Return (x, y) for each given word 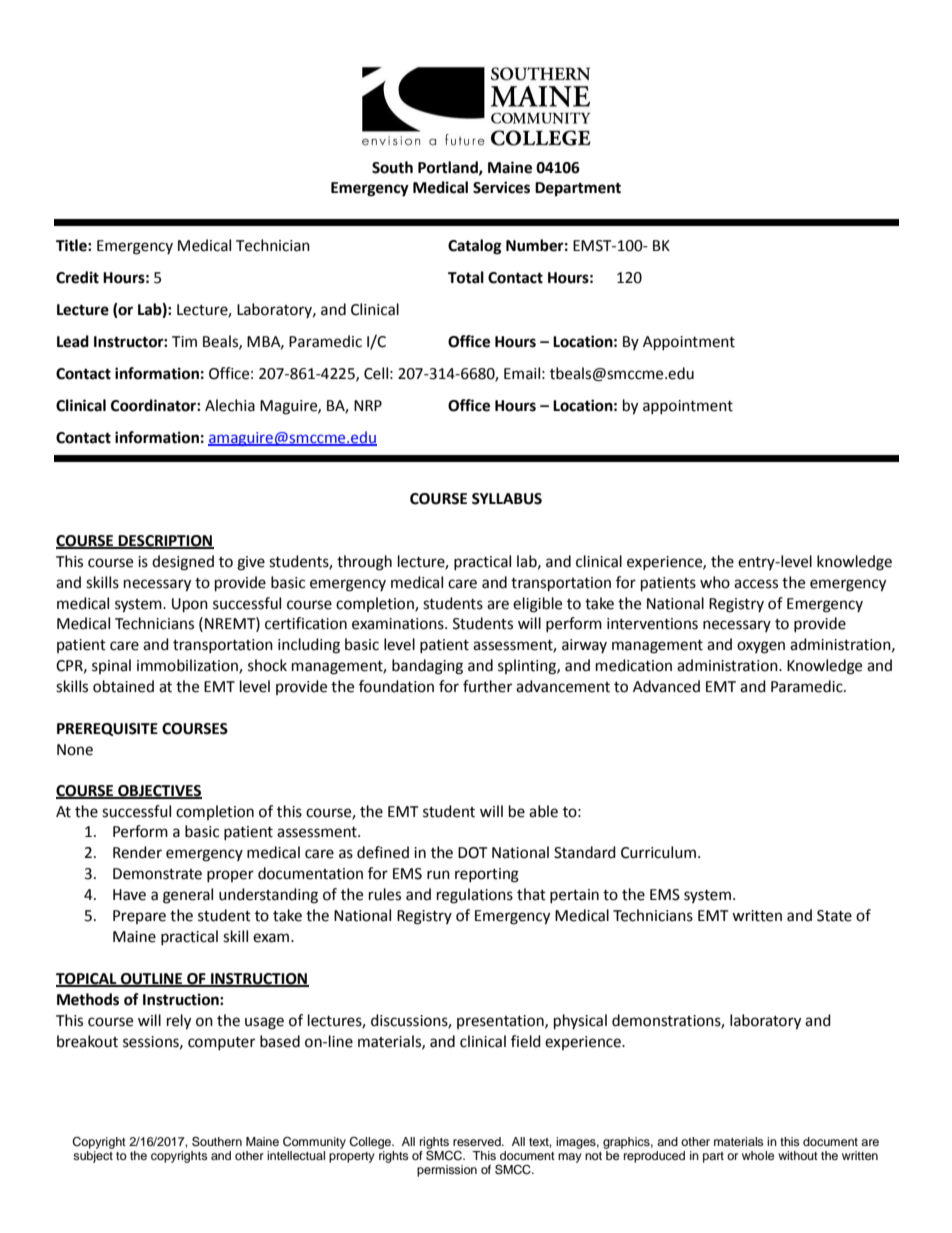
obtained (123, 686)
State (834, 916)
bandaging (427, 667)
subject (93, 1155)
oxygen (761, 647)
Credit (77, 277)
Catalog (475, 247)
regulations (475, 896)
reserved (478, 1141)
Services (501, 187)
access (756, 584)
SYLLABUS (507, 499)
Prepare (139, 917)
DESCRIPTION (165, 541)
